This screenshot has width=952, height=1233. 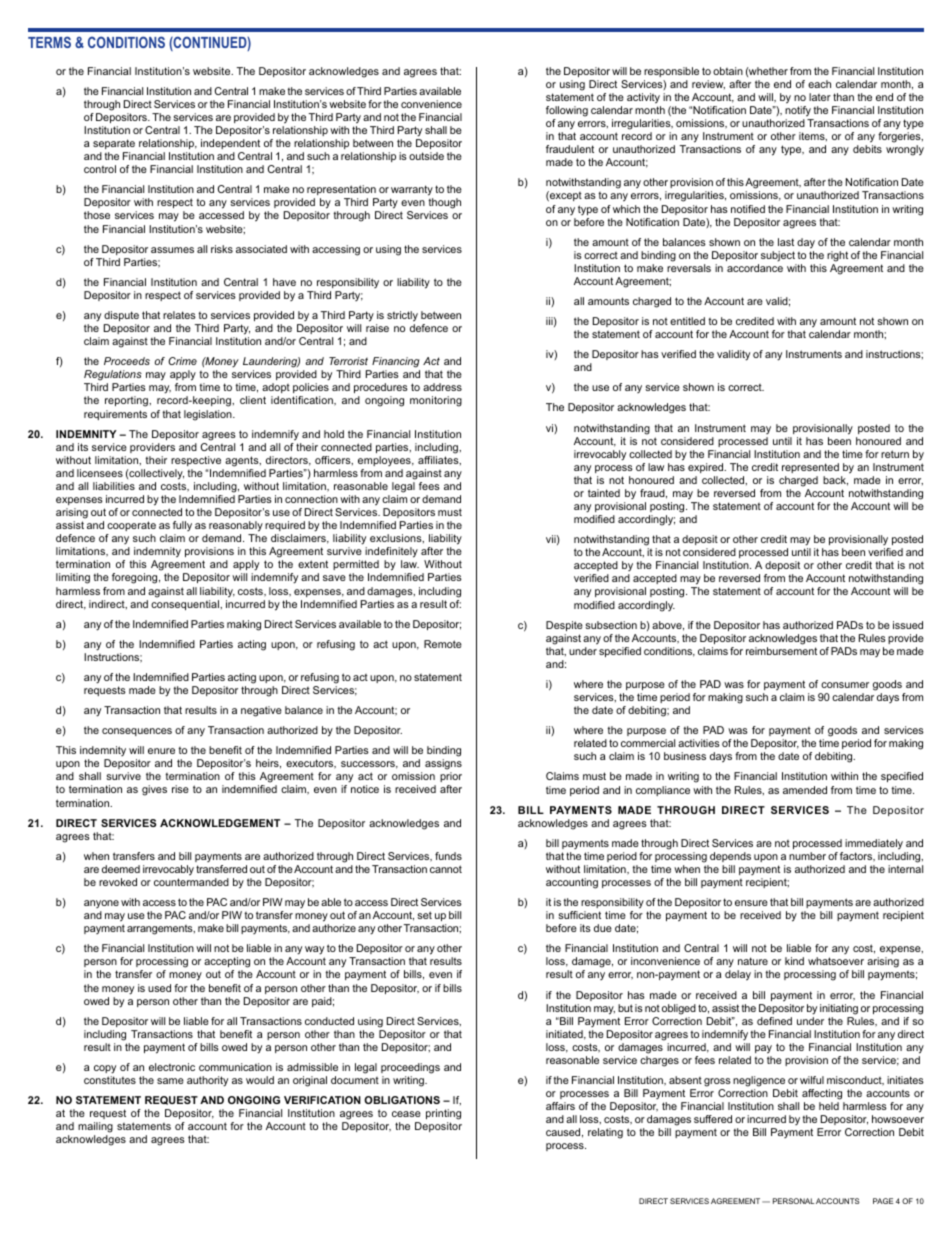 I want to click on each, so click(x=819, y=84).
